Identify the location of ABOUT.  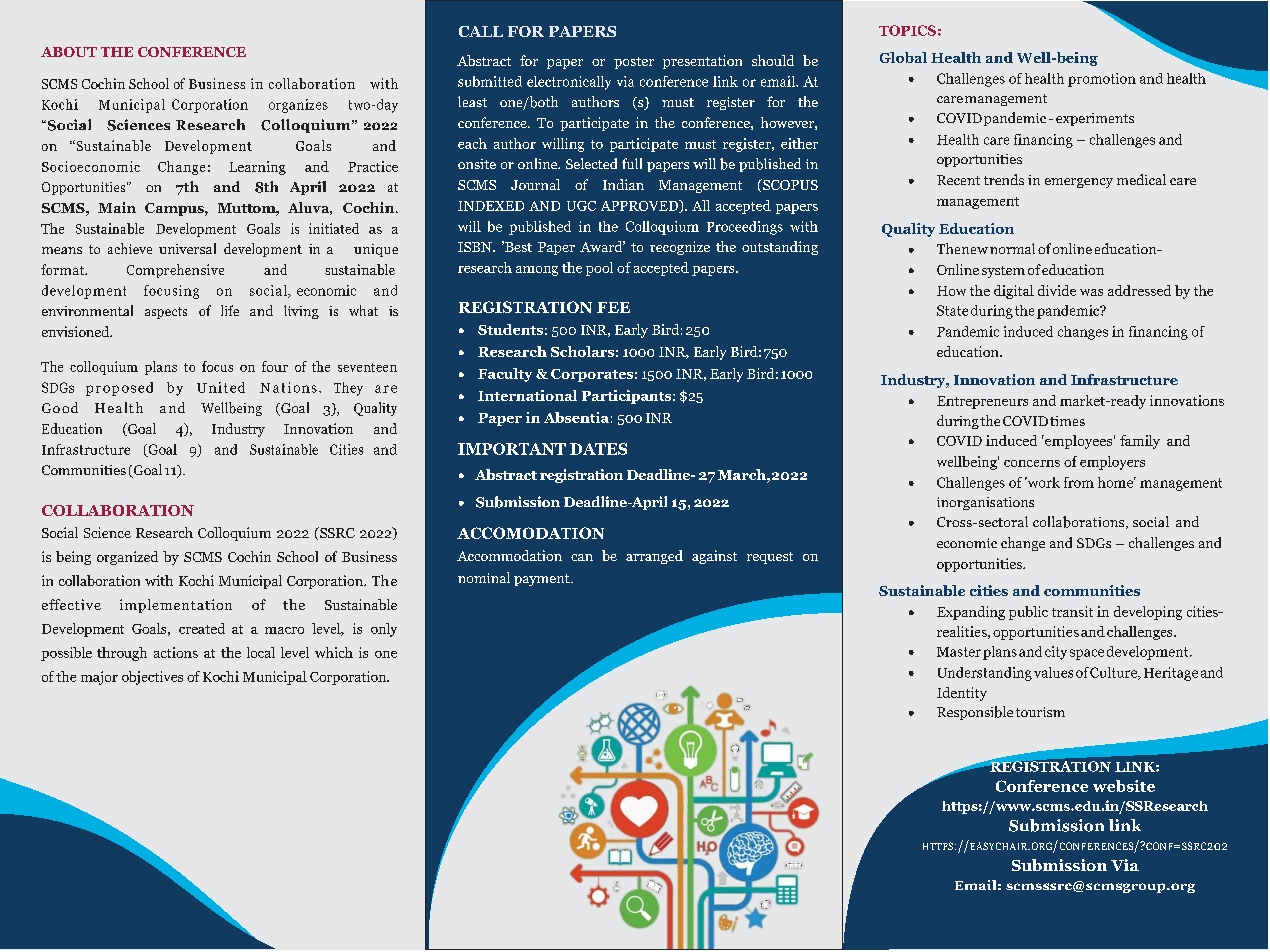
(69, 52).
